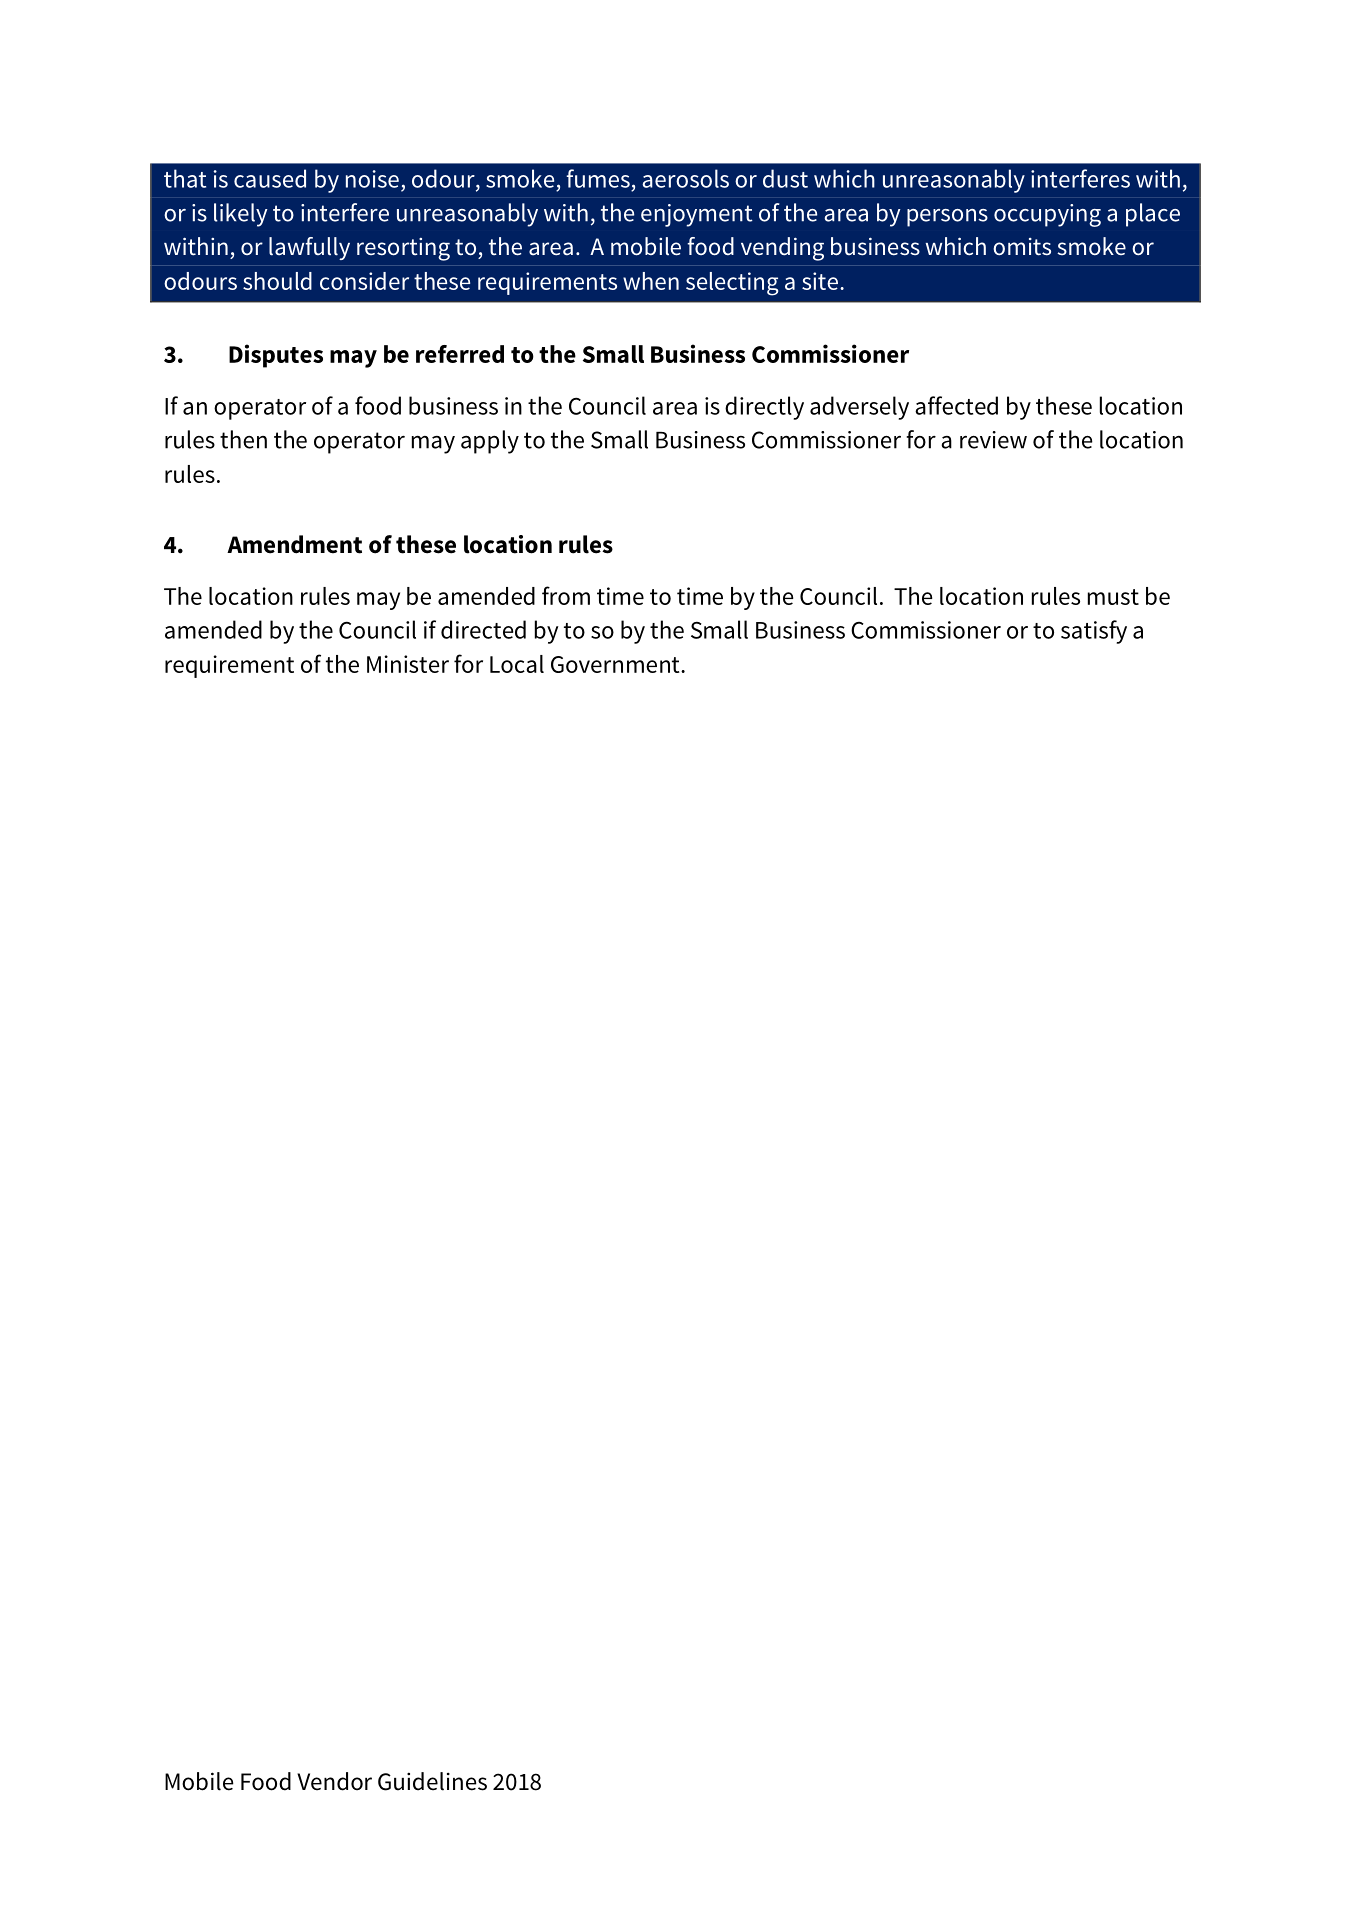  What do you see at coordinates (408, 664) in the document?
I see `Minister` at bounding box center [408, 664].
